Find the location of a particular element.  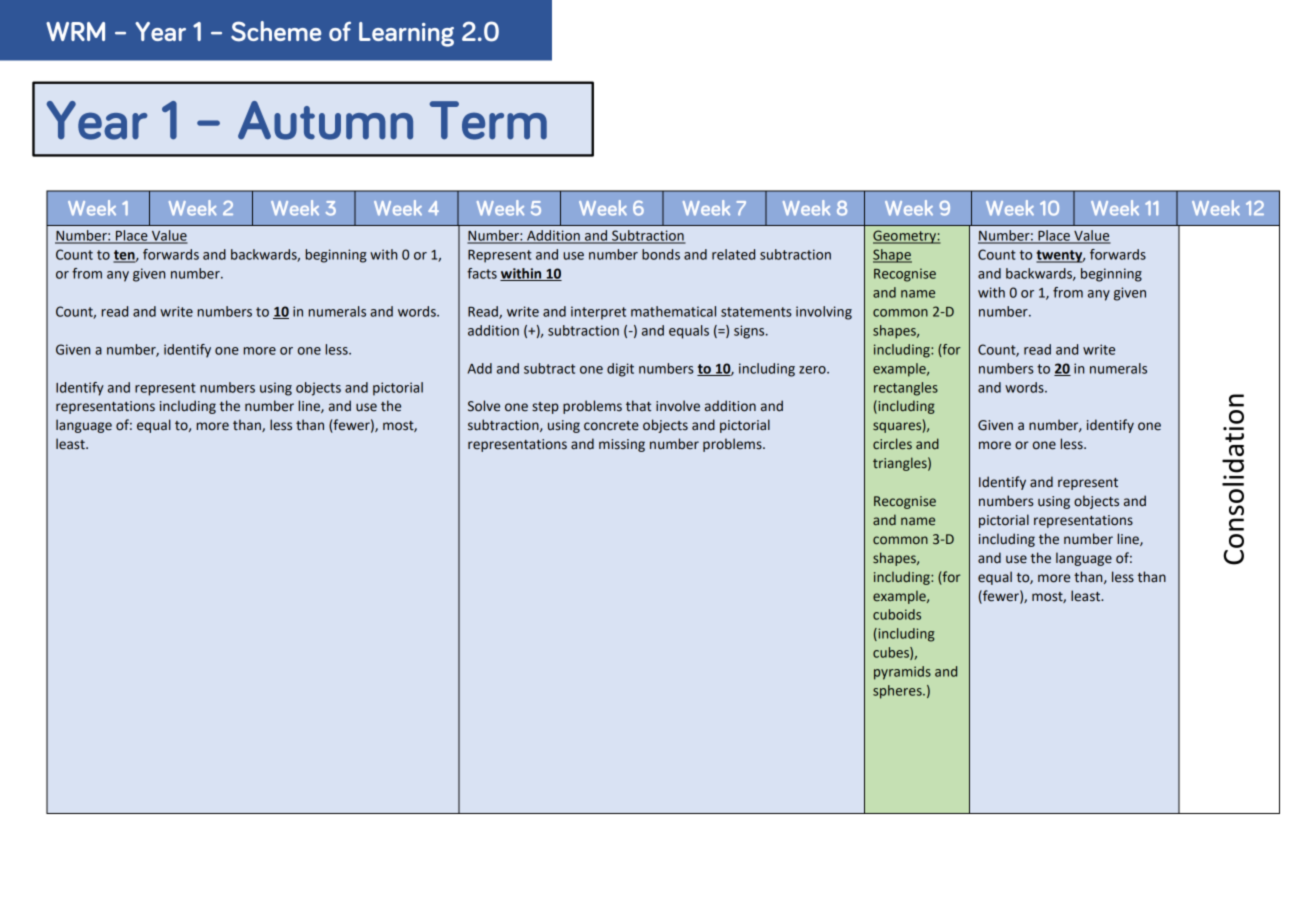

Geometry is located at coordinates (905, 237).
